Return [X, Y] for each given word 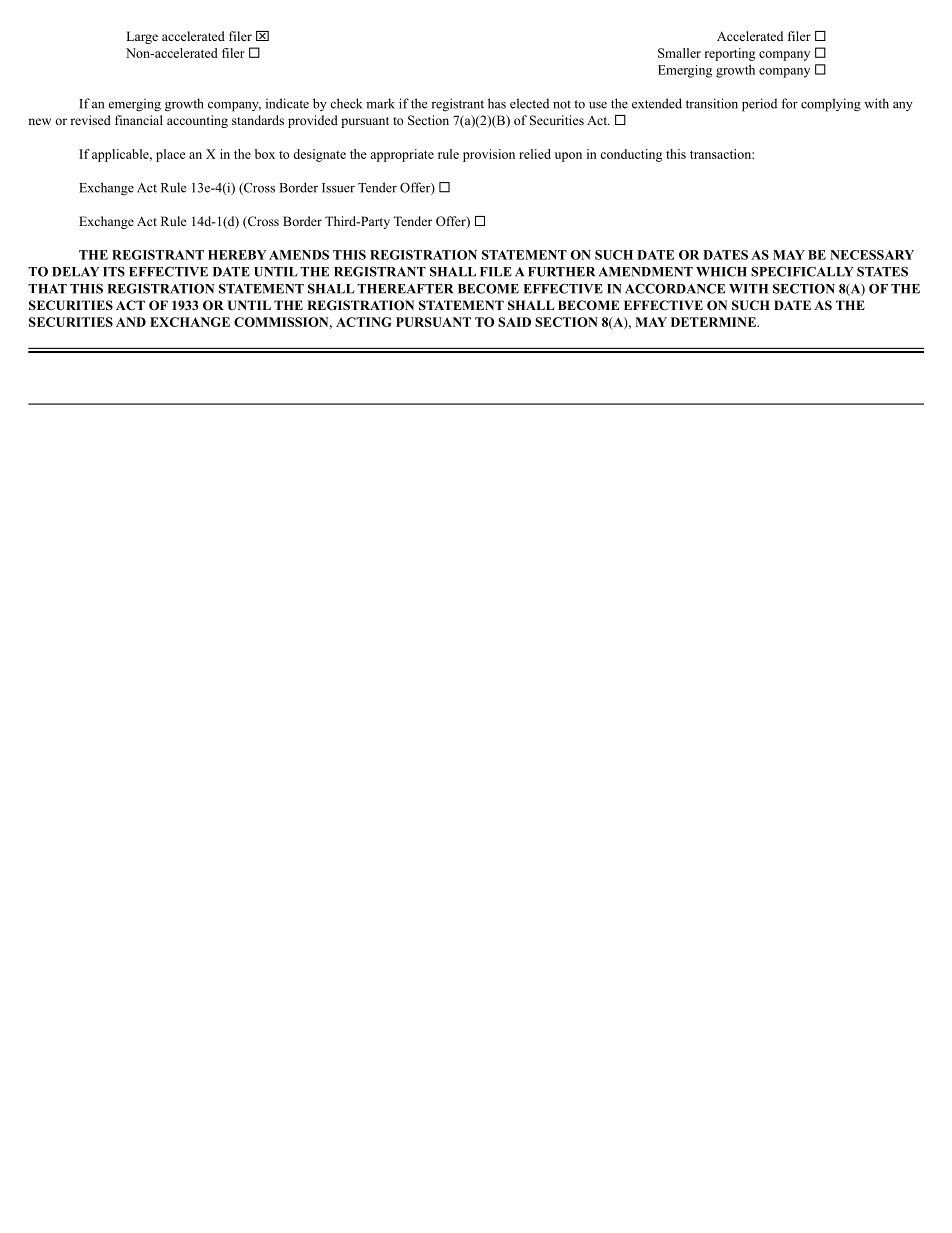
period [759, 105]
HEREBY [237, 255]
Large [142, 37]
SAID [514, 322]
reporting [730, 54]
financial [139, 120]
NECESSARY [872, 255]
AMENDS [299, 255]
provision [489, 155]
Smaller [679, 53]
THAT [47, 289]
